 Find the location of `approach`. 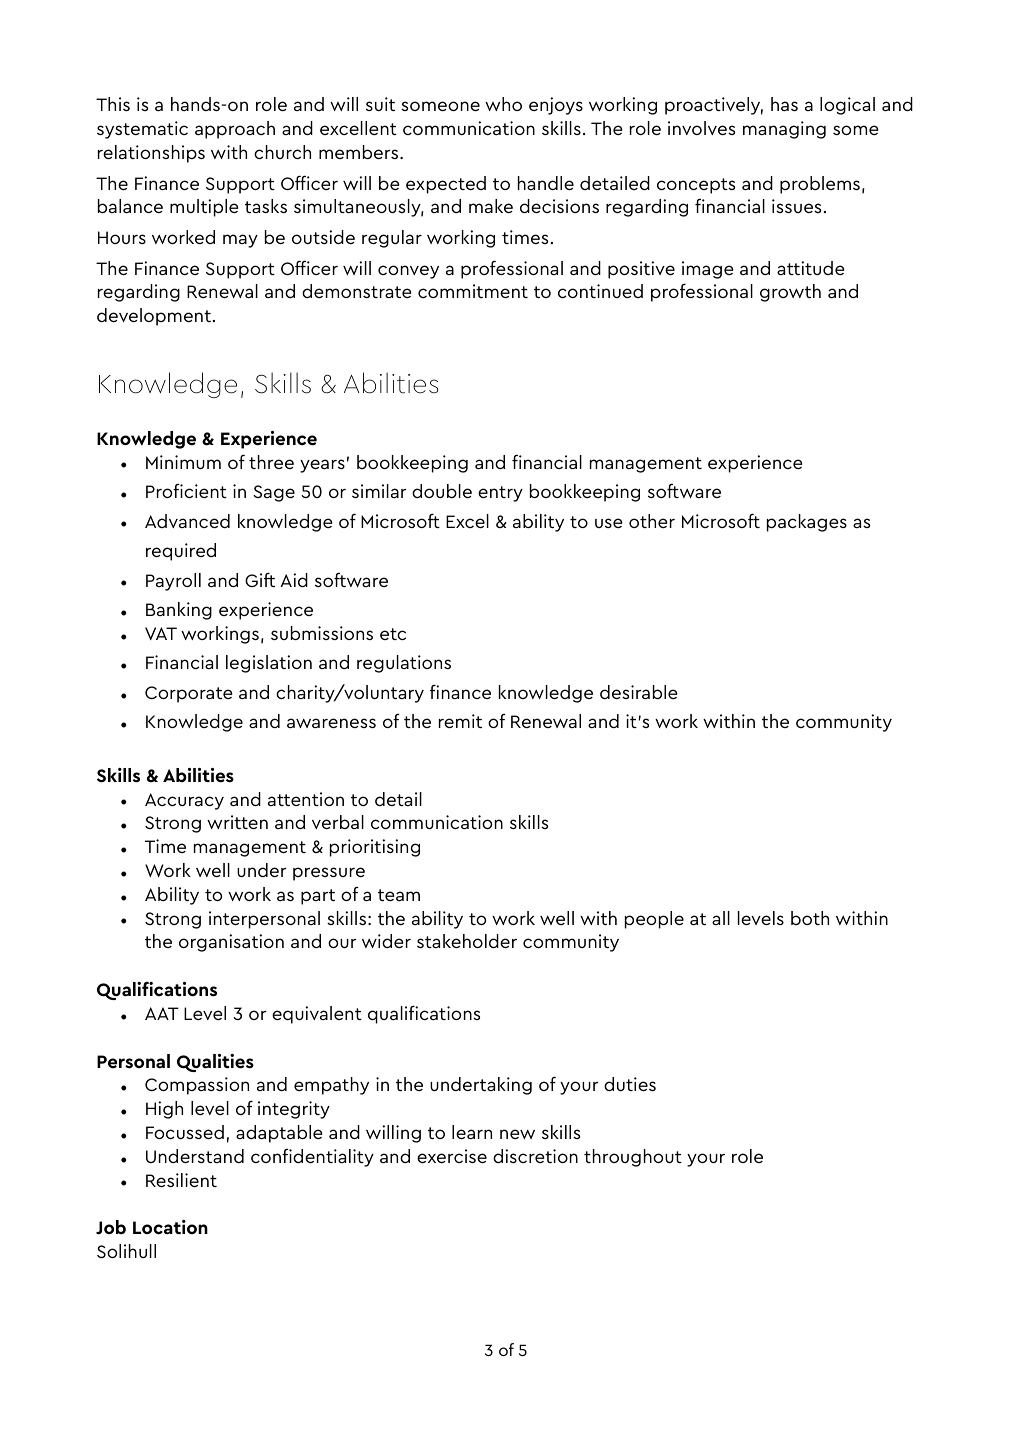

approach is located at coordinates (235, 130).
